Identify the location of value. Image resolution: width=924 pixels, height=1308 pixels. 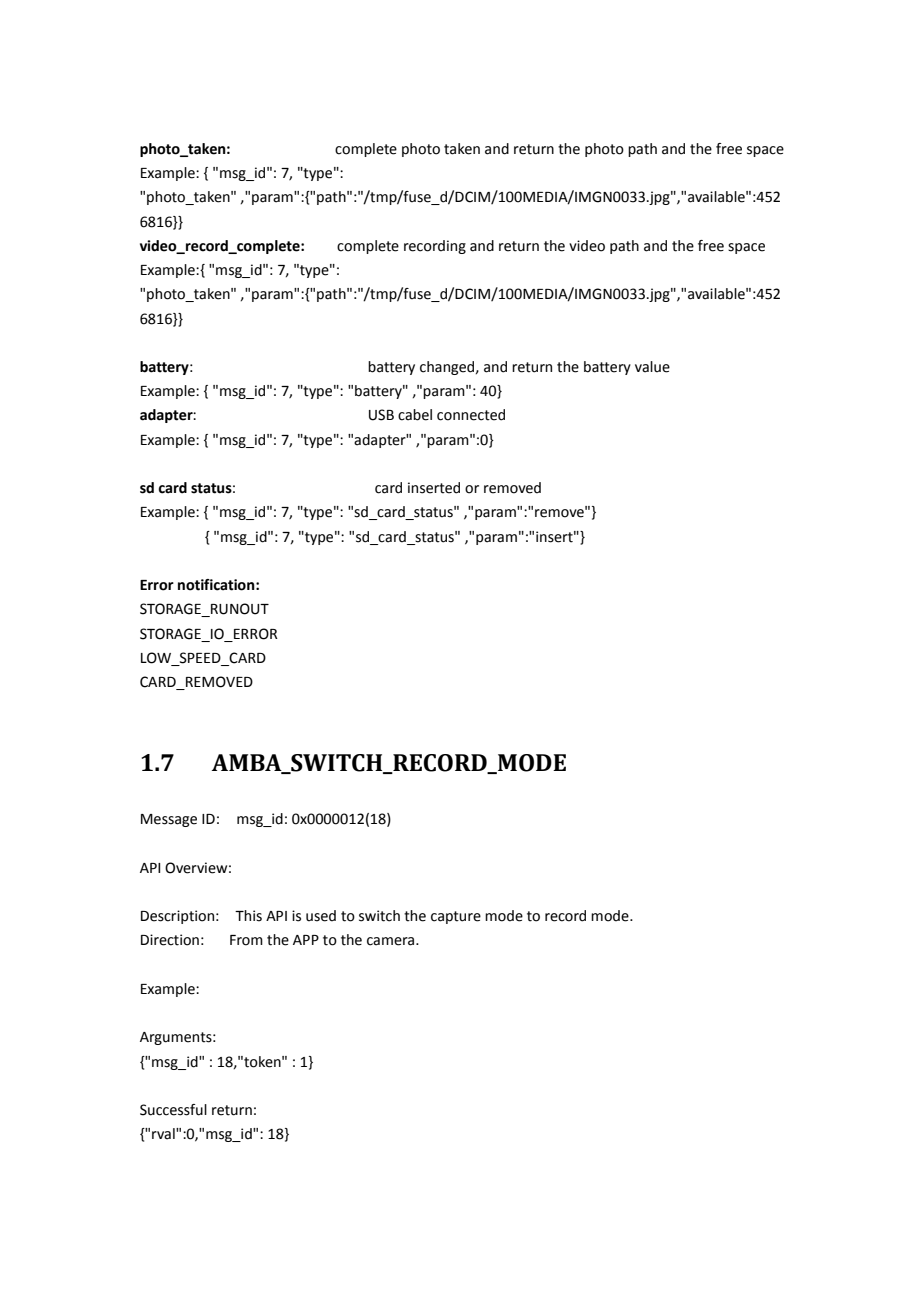
(652, 367).
